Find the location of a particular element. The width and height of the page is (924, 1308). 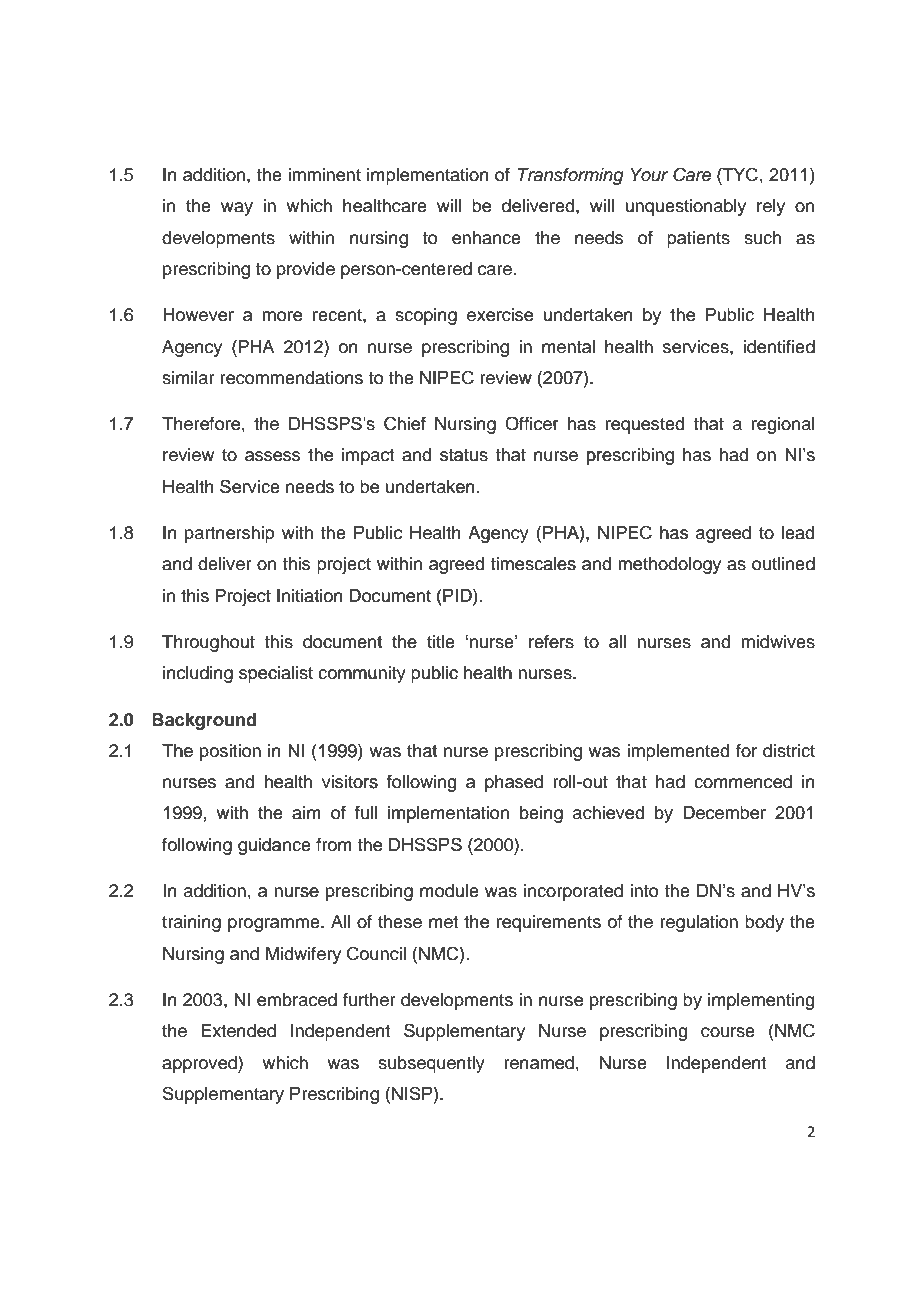

course is located at coordinates (728, 1032).
